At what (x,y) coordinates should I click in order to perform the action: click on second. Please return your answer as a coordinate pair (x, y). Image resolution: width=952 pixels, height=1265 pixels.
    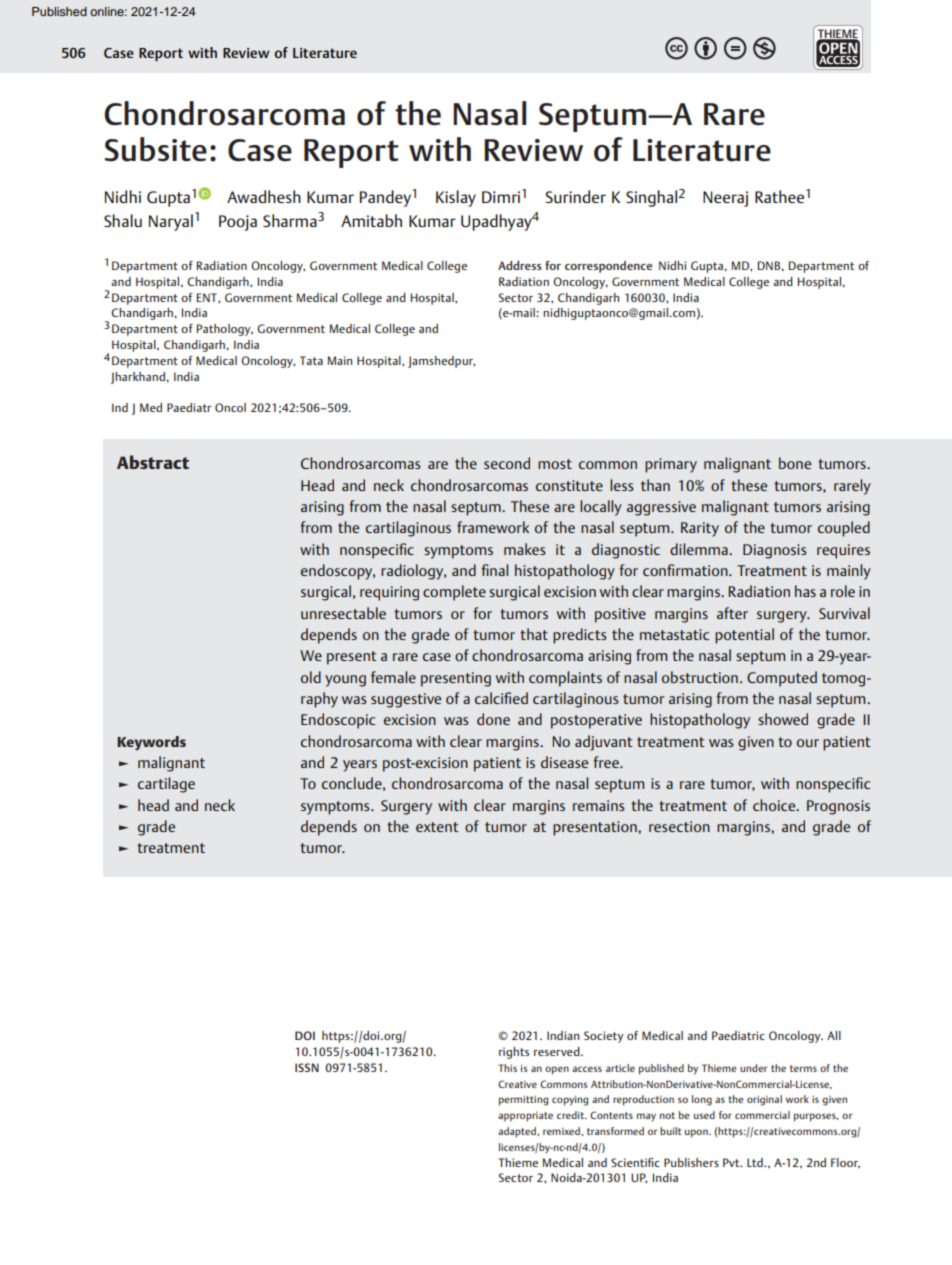
    Looking at the image, I should click on (507, 463).
